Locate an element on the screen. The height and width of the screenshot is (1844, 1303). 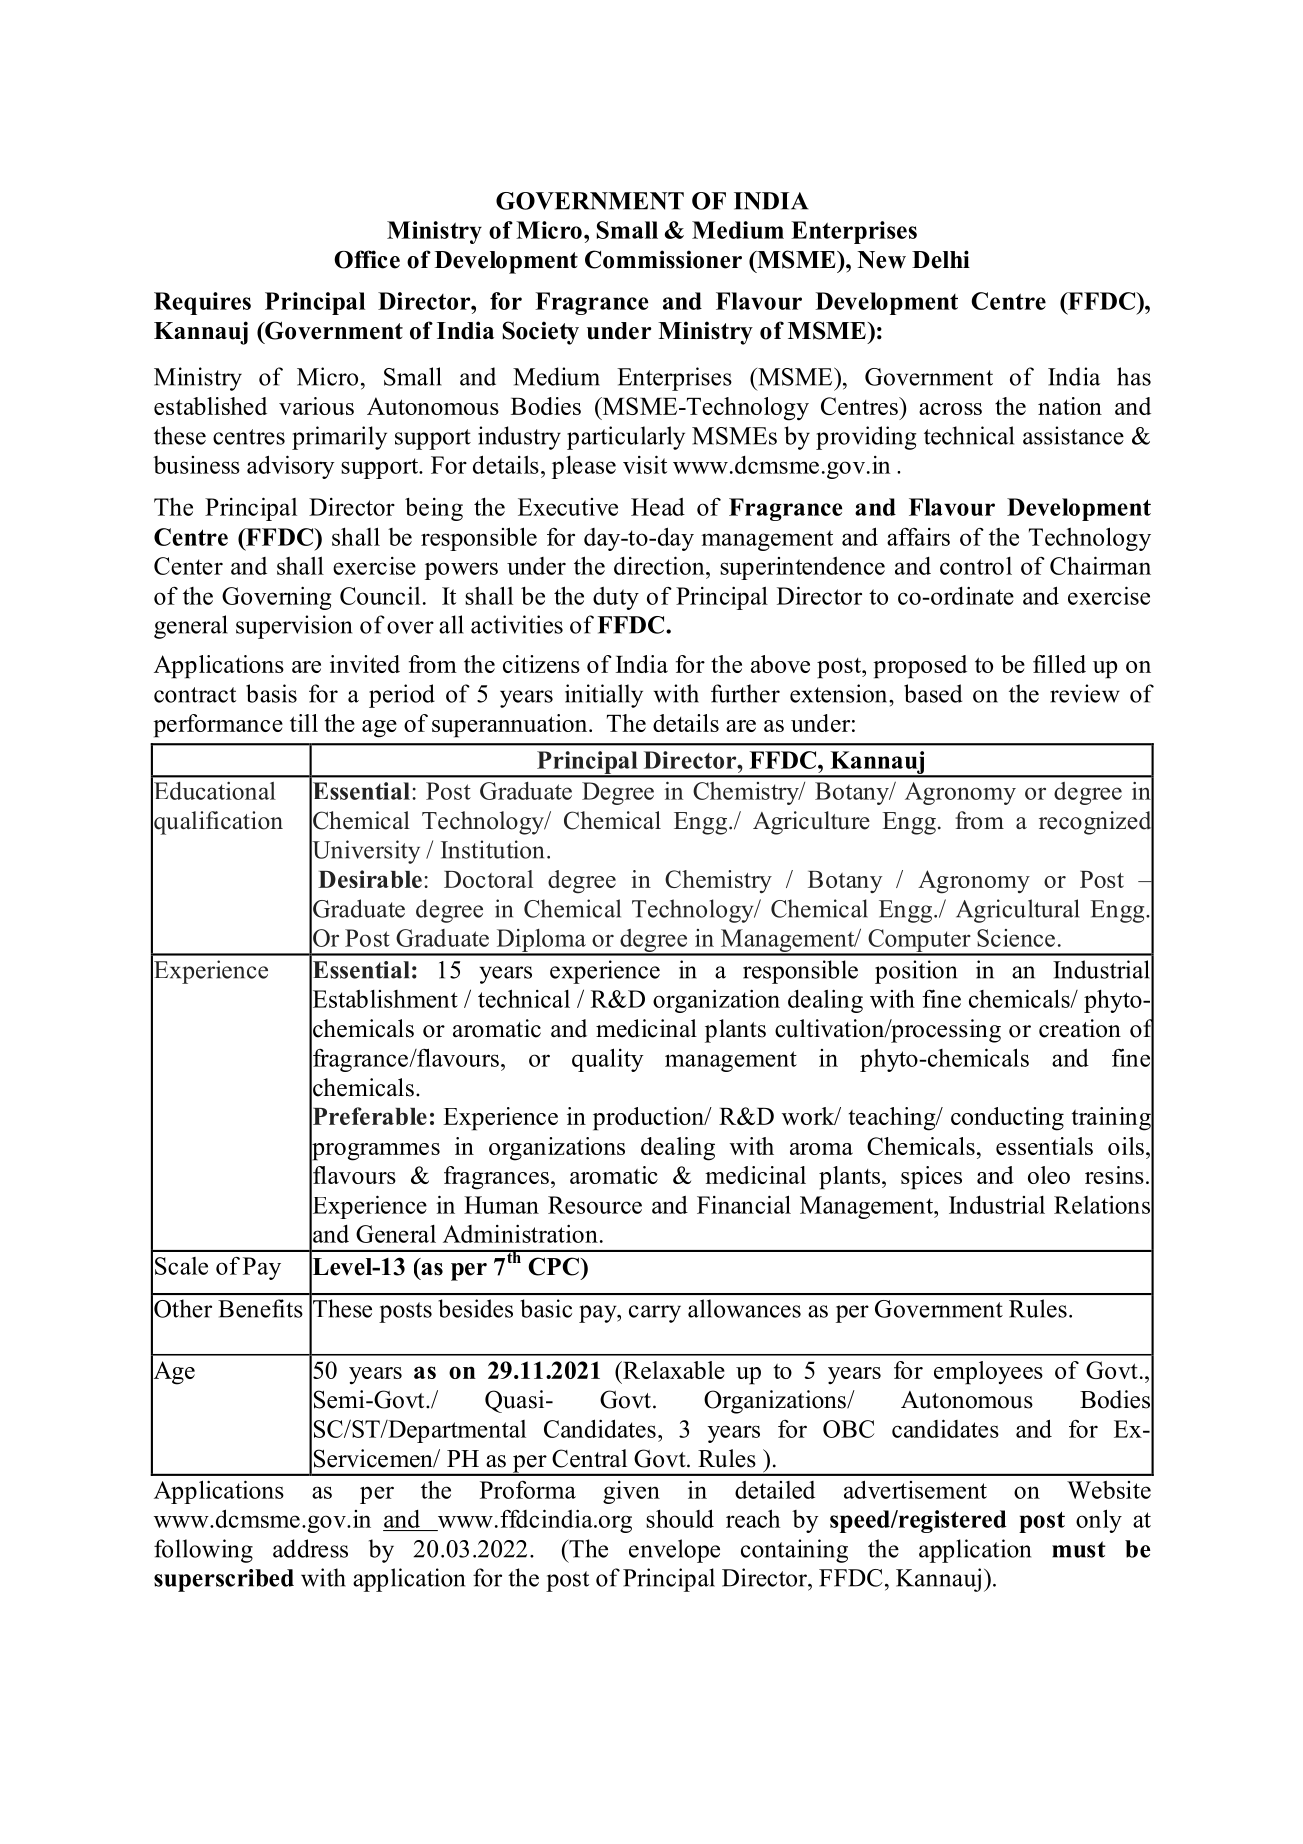
Human is located at coordinates (501, 1205).
